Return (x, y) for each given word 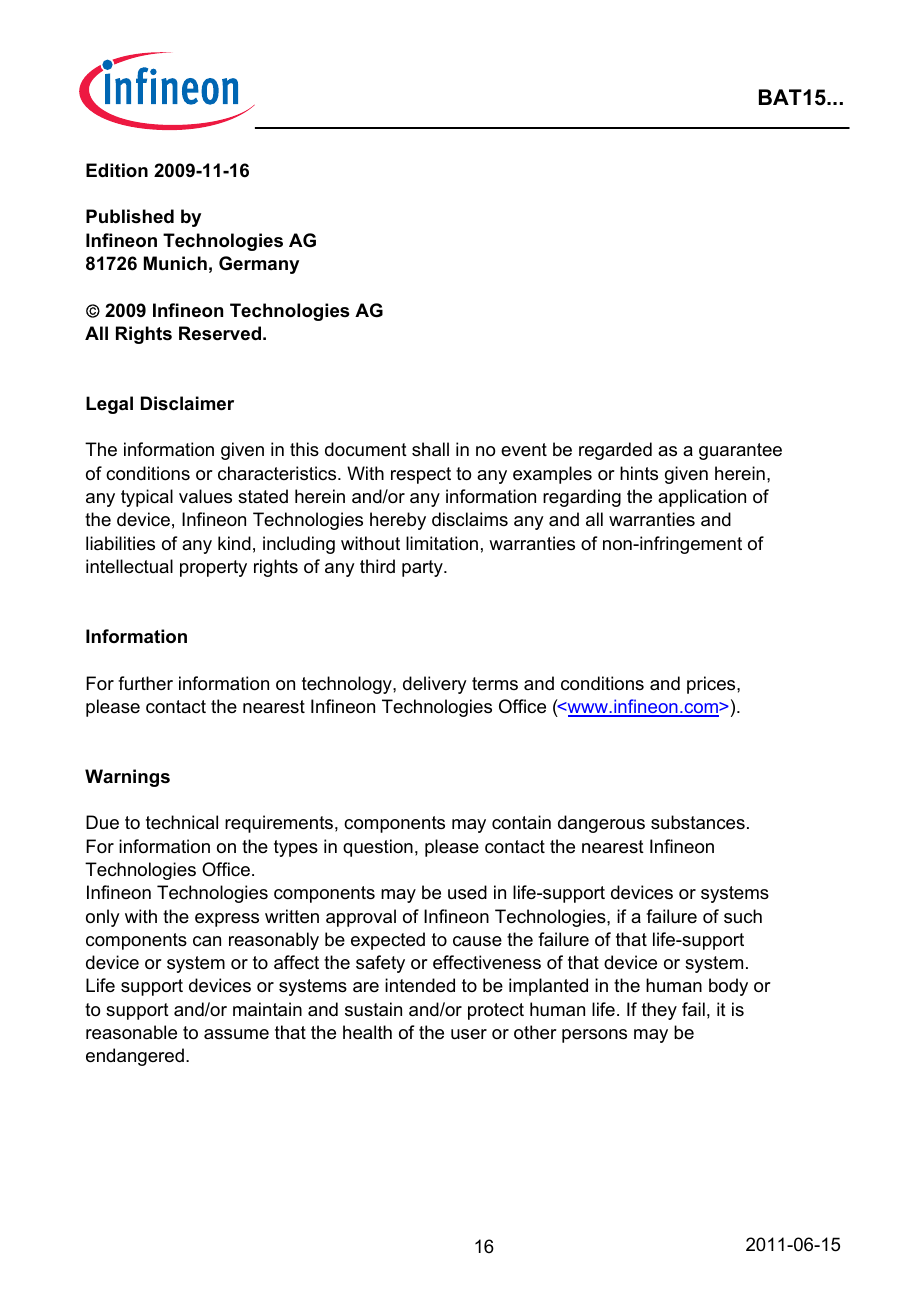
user (469, 1034)
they (659, 1011)
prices (712, 685)
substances (698, 822)
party (423, 568)
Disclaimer (187, 403)
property (213, 568)
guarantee (740, 451)
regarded (615, 451)
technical (182, 822)
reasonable (131, 1032)
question (378, 848)
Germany (259, 265)
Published (130, 216)
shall (430, 449)
